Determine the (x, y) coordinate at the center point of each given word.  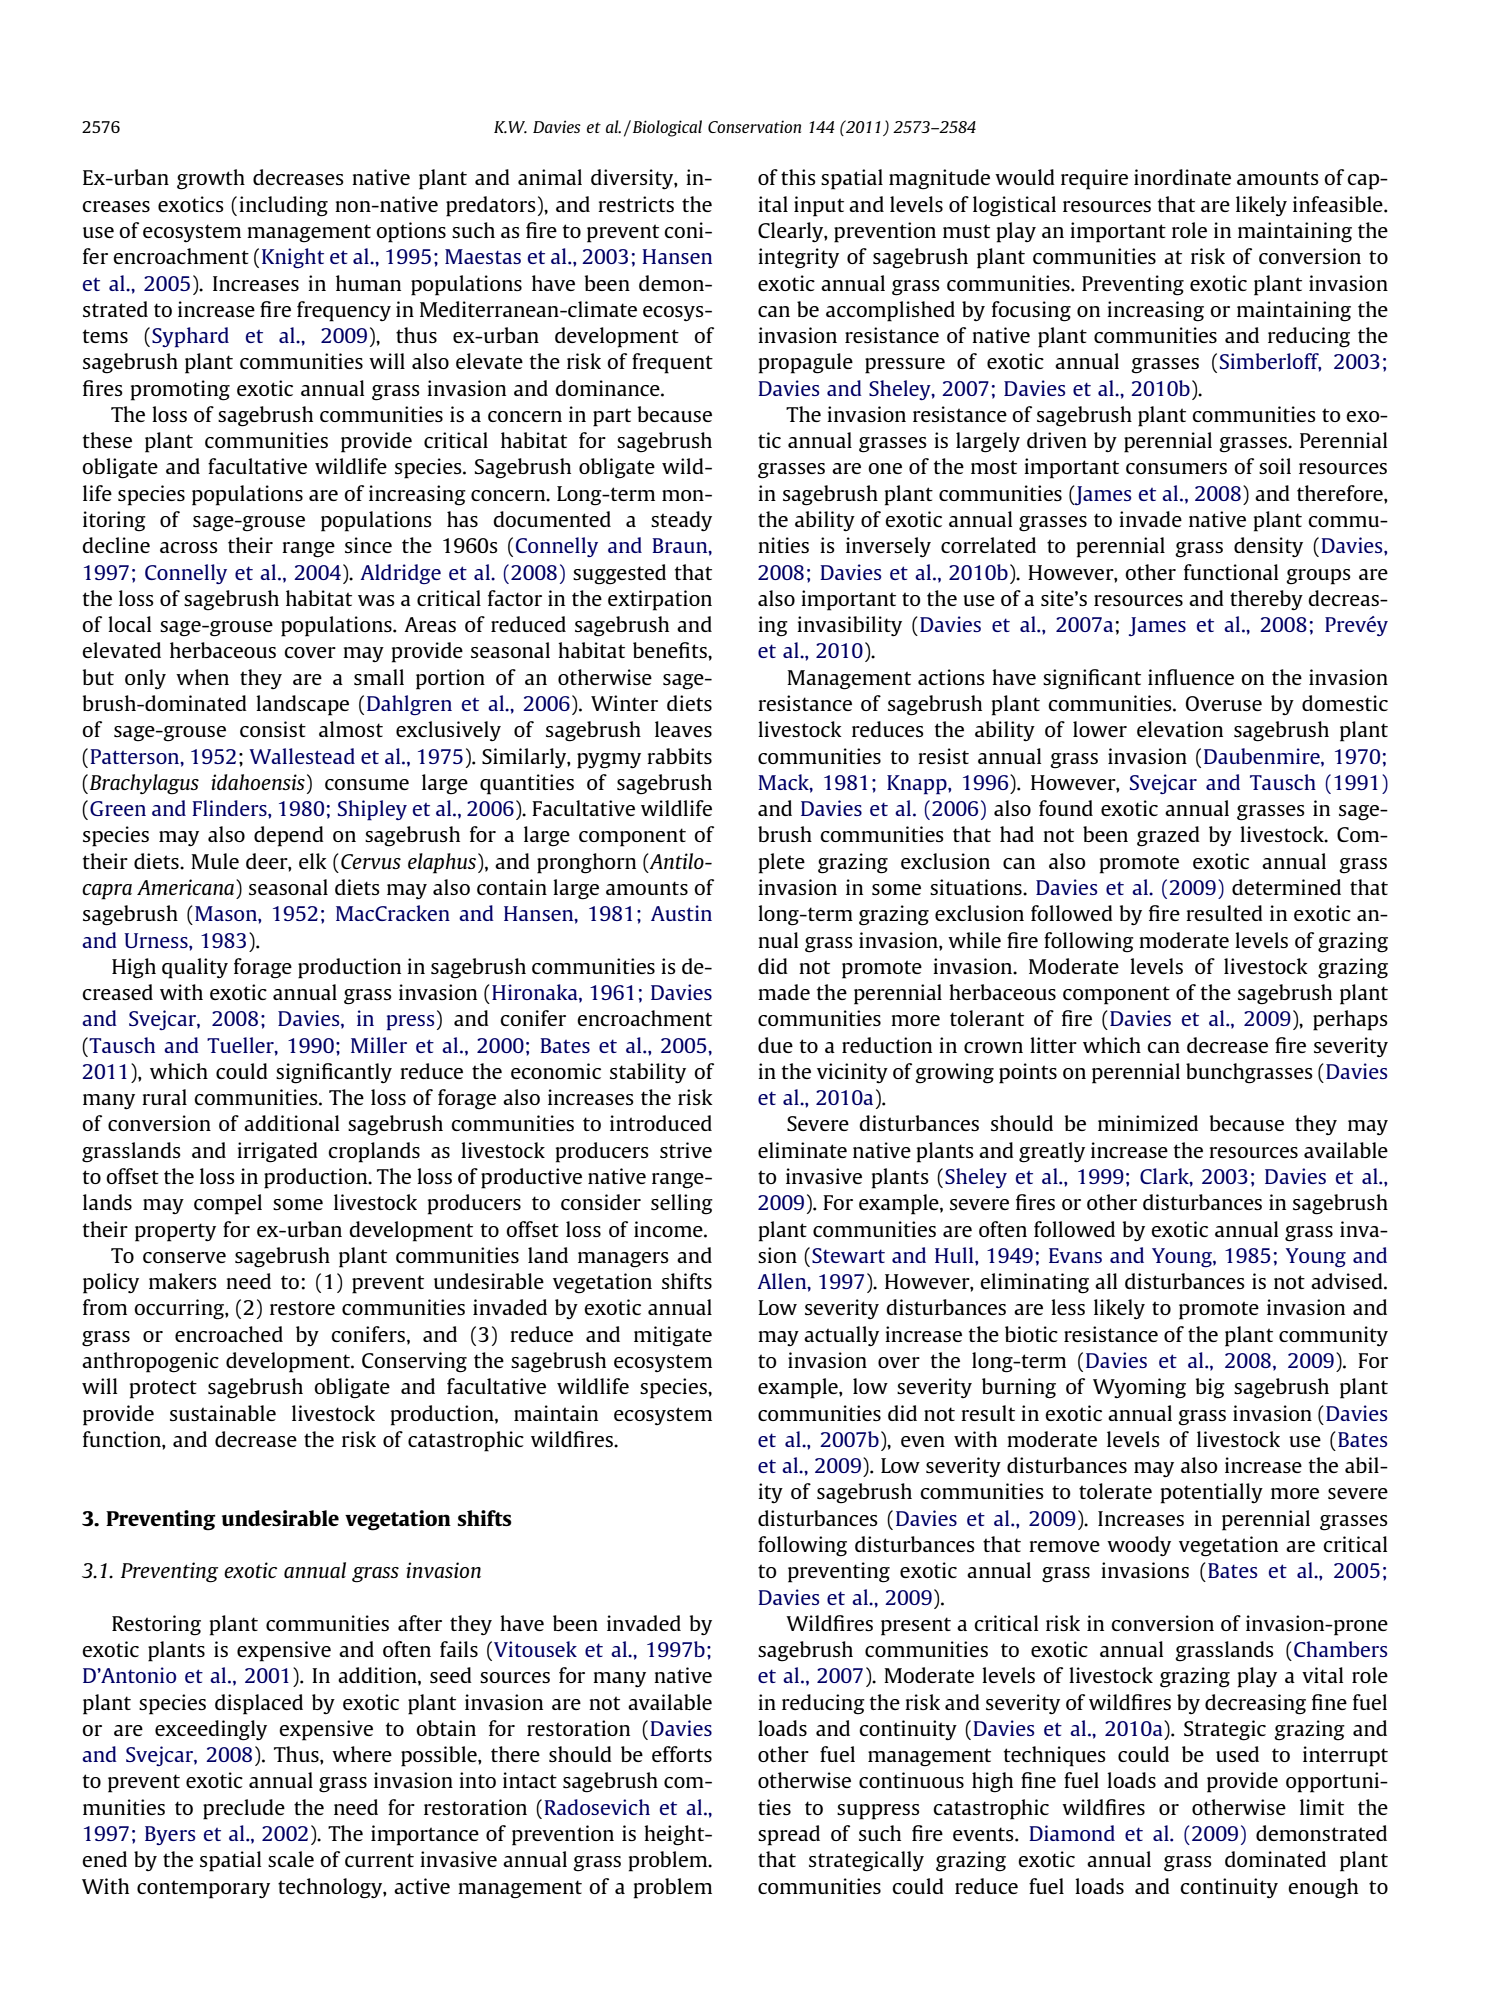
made (784, 992)
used (1237, 1754)
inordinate (1182, 177)
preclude (244, 1809)
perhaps (1350, 1020)
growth (211, 179)
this (798, 177)
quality (195, 968)
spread (789, 1835)
